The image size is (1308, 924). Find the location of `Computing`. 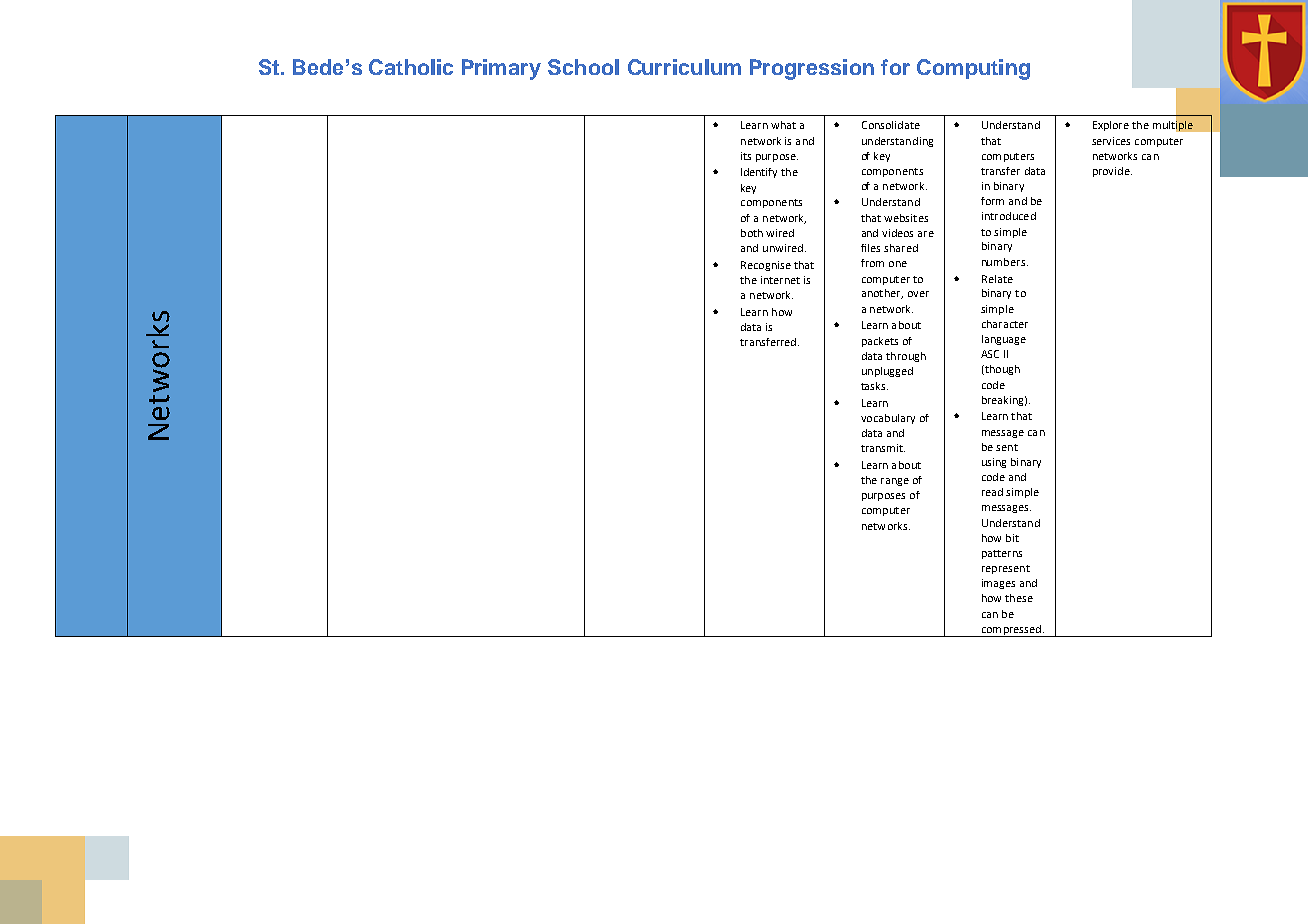

Computing is located at coordinates (973, 69).
